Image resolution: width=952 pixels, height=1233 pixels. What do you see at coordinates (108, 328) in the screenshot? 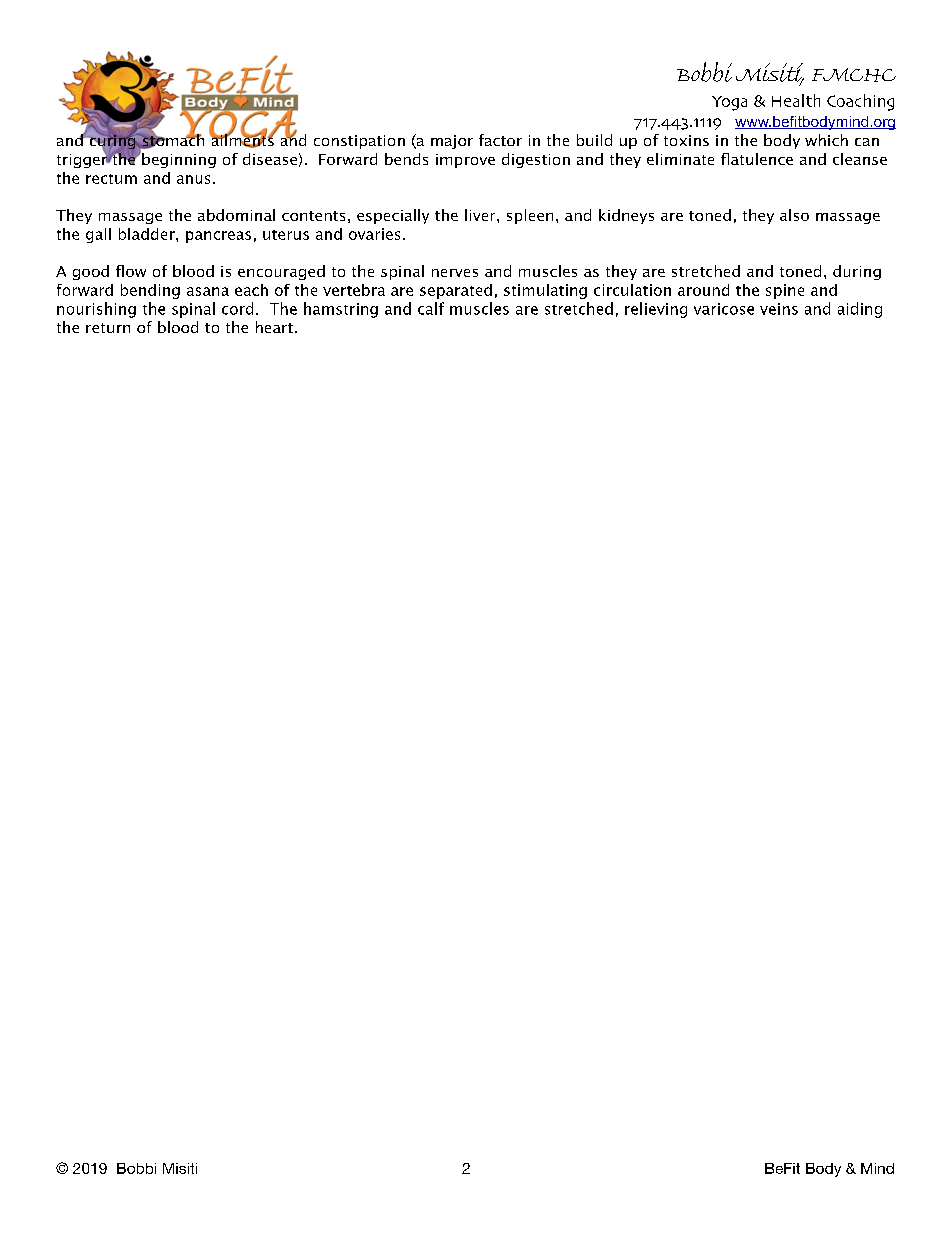
I see `return` at bounding box center [108, 328].
